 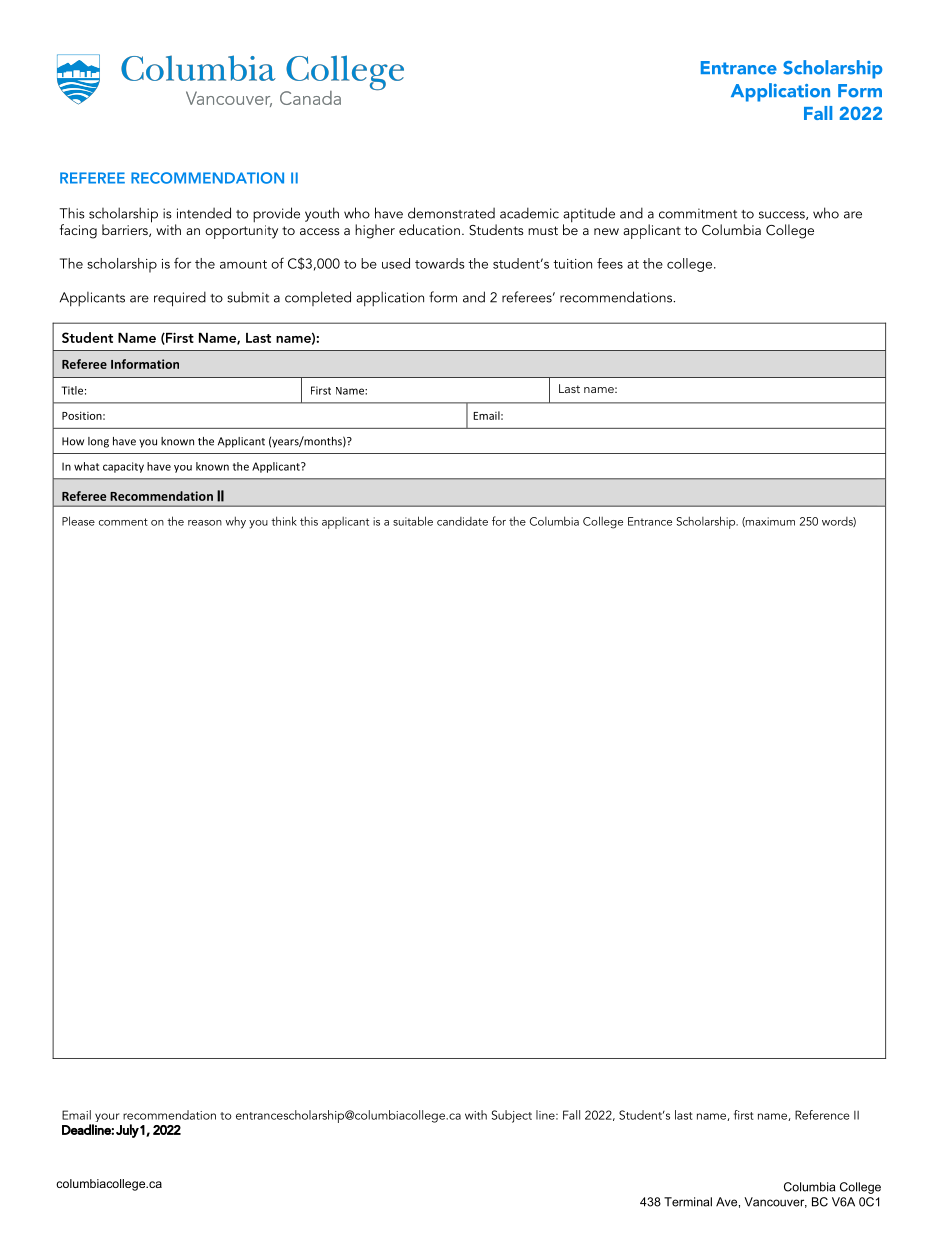 I want to click on Subject, so click(x=512, y=1116).
